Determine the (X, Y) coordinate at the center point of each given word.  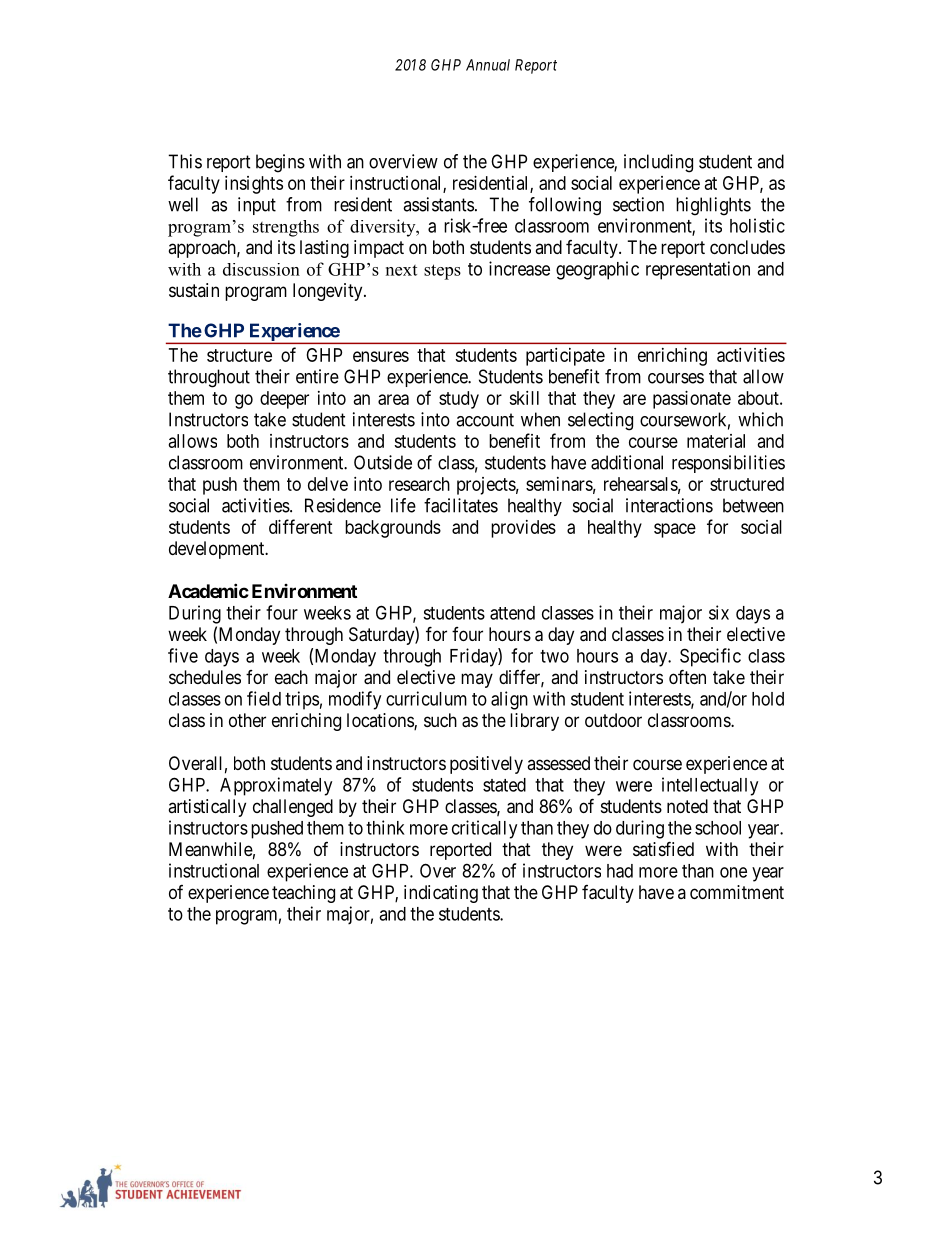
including (658, 163)
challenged (293, 808)
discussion (261, 269)
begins (280, 163)
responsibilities (728, 464)
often (687, 676)
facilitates (461, 505)
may (477, 680)
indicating (441, 894)
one (733, 872)
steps (442, 272)
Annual (488, 65)
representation (698, 270)
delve (328, 484)
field (264, 698)
